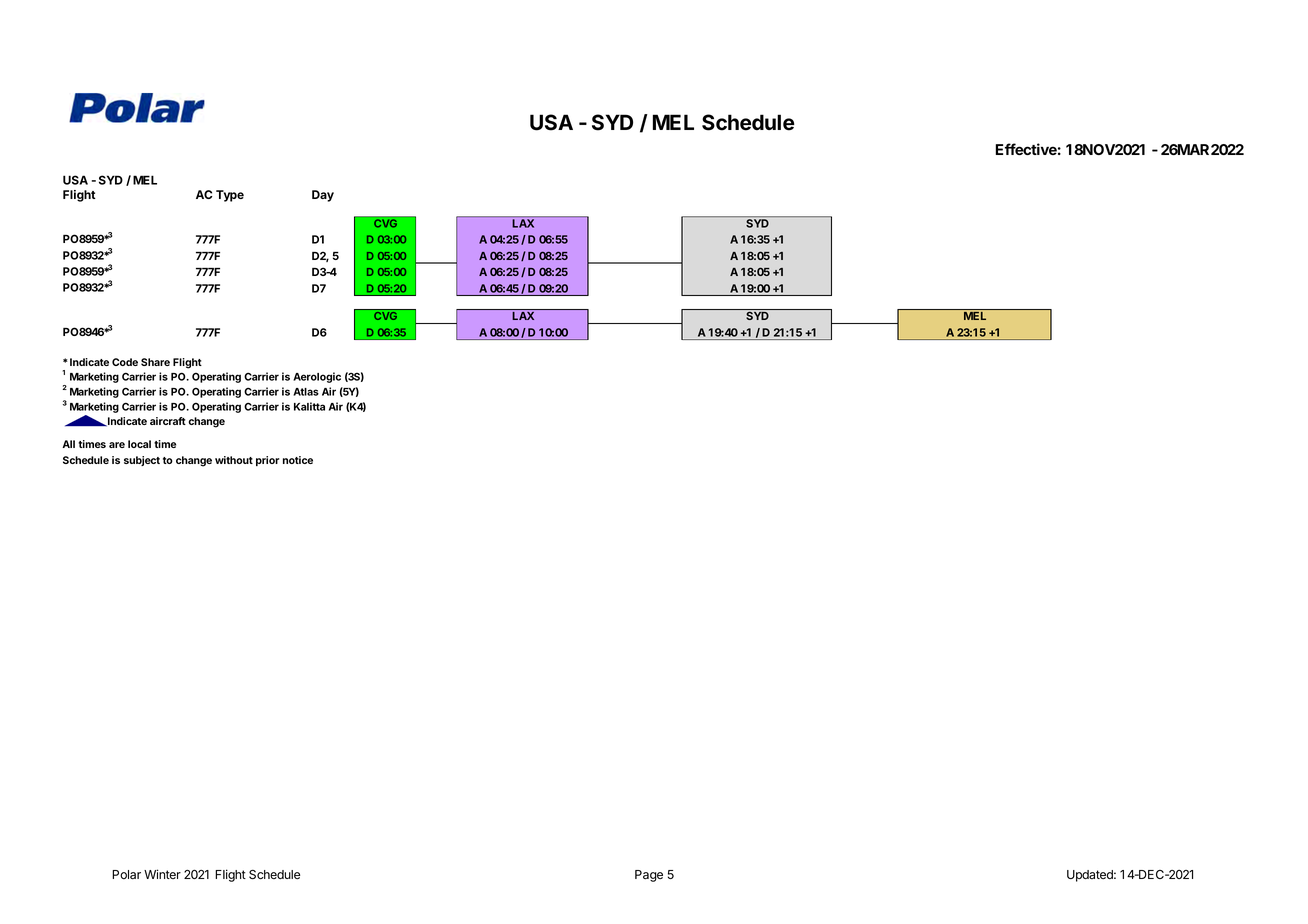  I want to click on Day, so click(323, 196).
